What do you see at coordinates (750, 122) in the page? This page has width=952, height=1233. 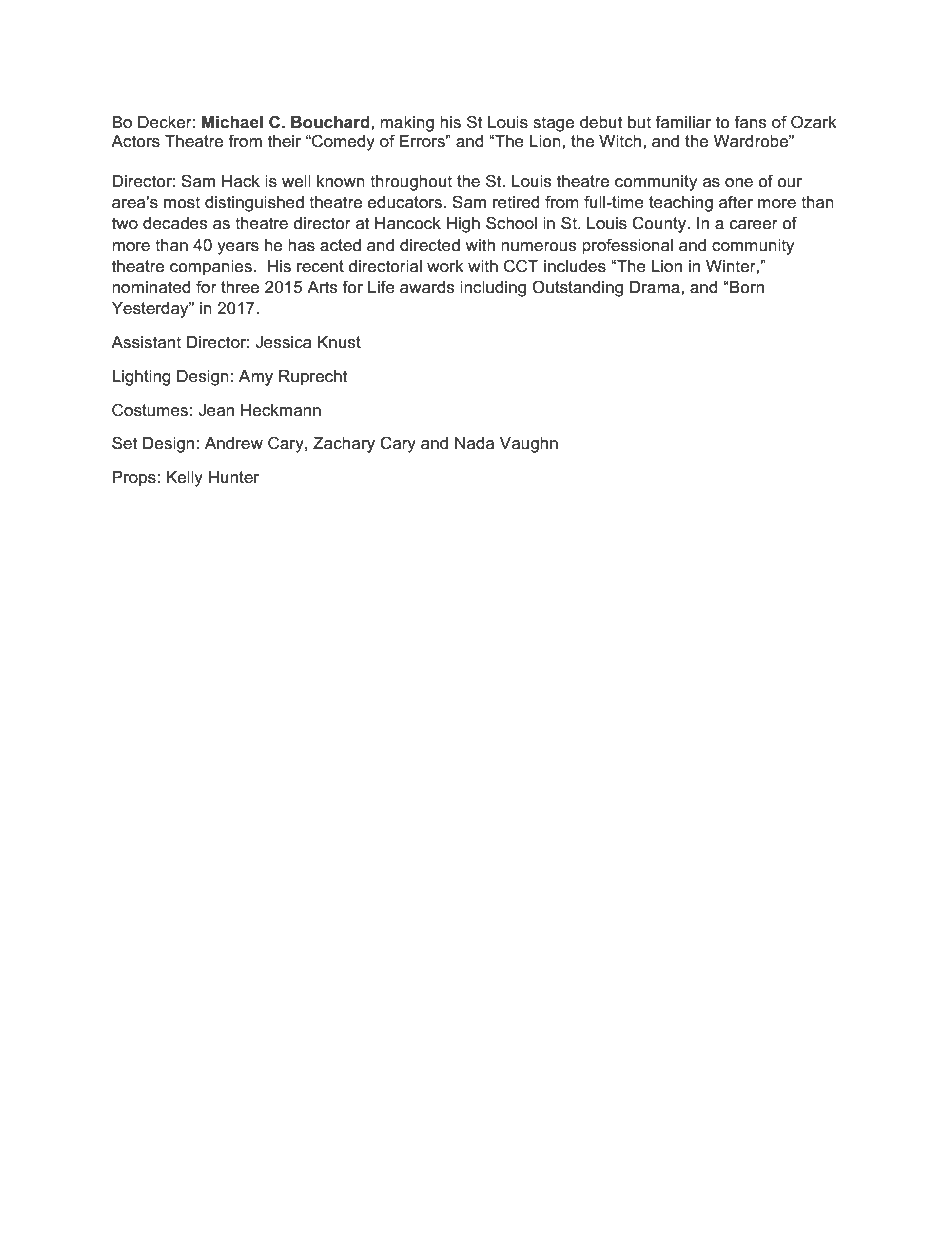 I see `fans` at bounding box center [750, 122].
